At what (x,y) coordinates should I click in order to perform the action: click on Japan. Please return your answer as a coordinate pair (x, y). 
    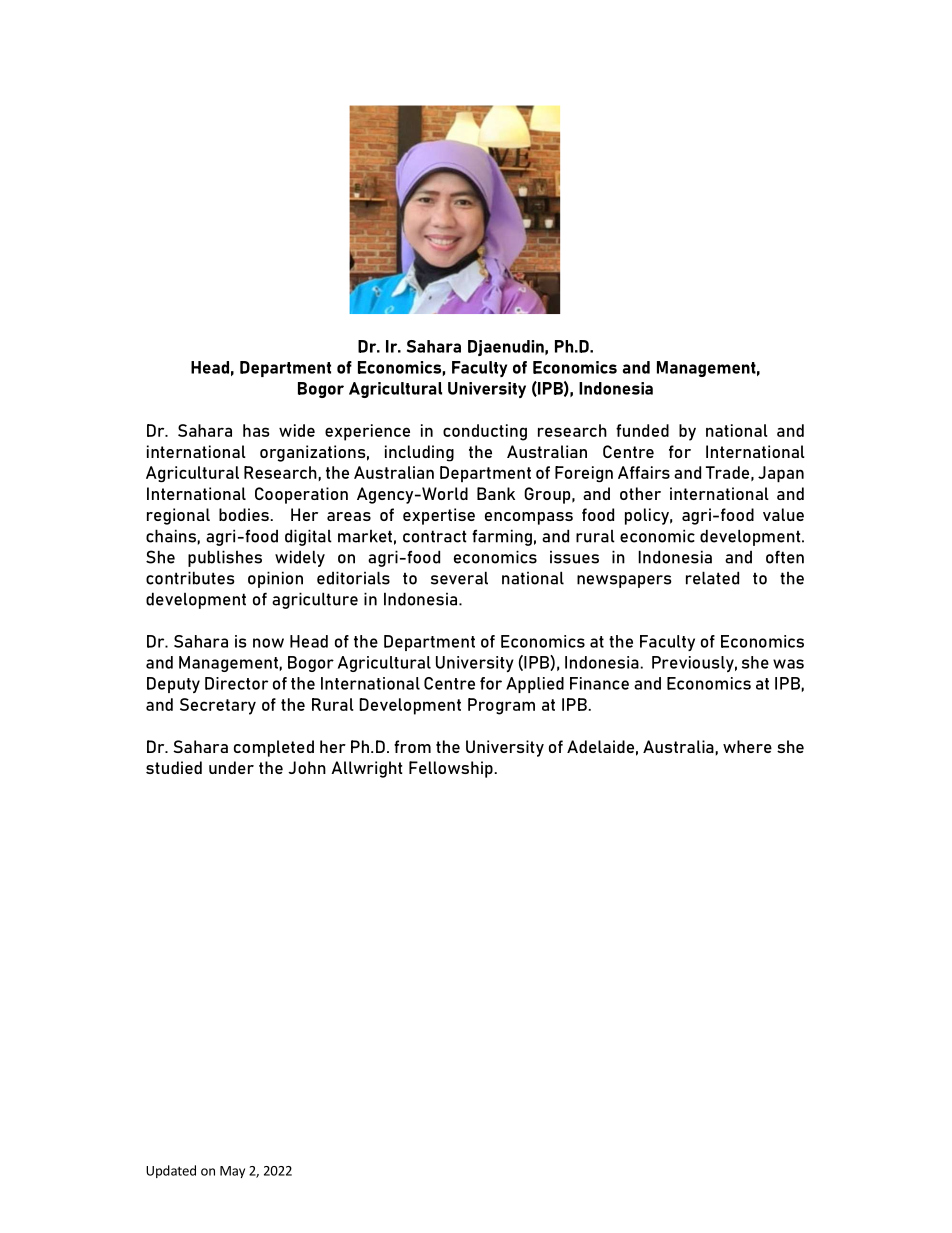
    Looking at the image, I should click on (781, 474).
